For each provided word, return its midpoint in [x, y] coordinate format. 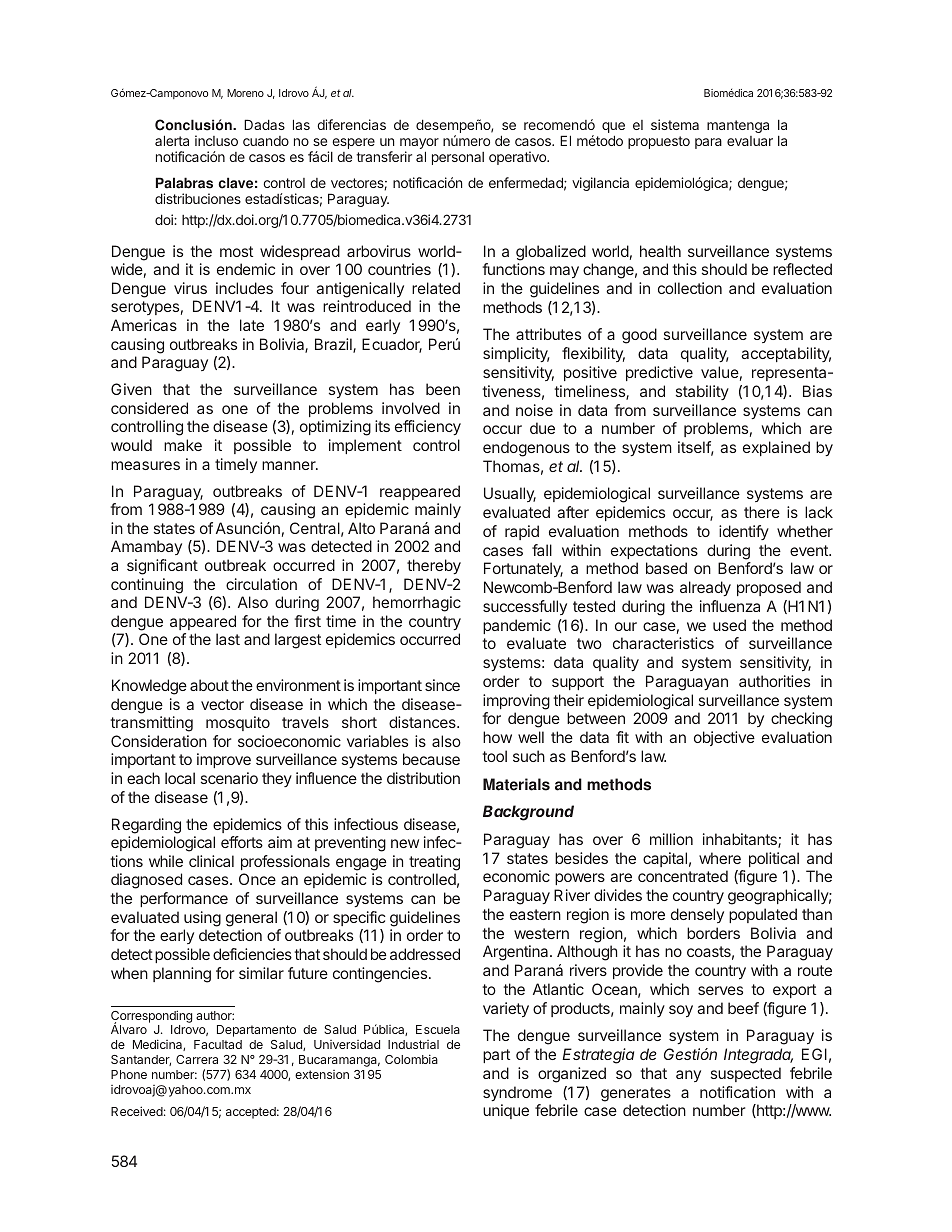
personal [458, 158]
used [729, 625]
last [228, 639]
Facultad [218, 1044]
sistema [675, 124]
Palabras [184, 183]
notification [737, 1092]
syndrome [517, 1093]
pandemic [517, 626]
